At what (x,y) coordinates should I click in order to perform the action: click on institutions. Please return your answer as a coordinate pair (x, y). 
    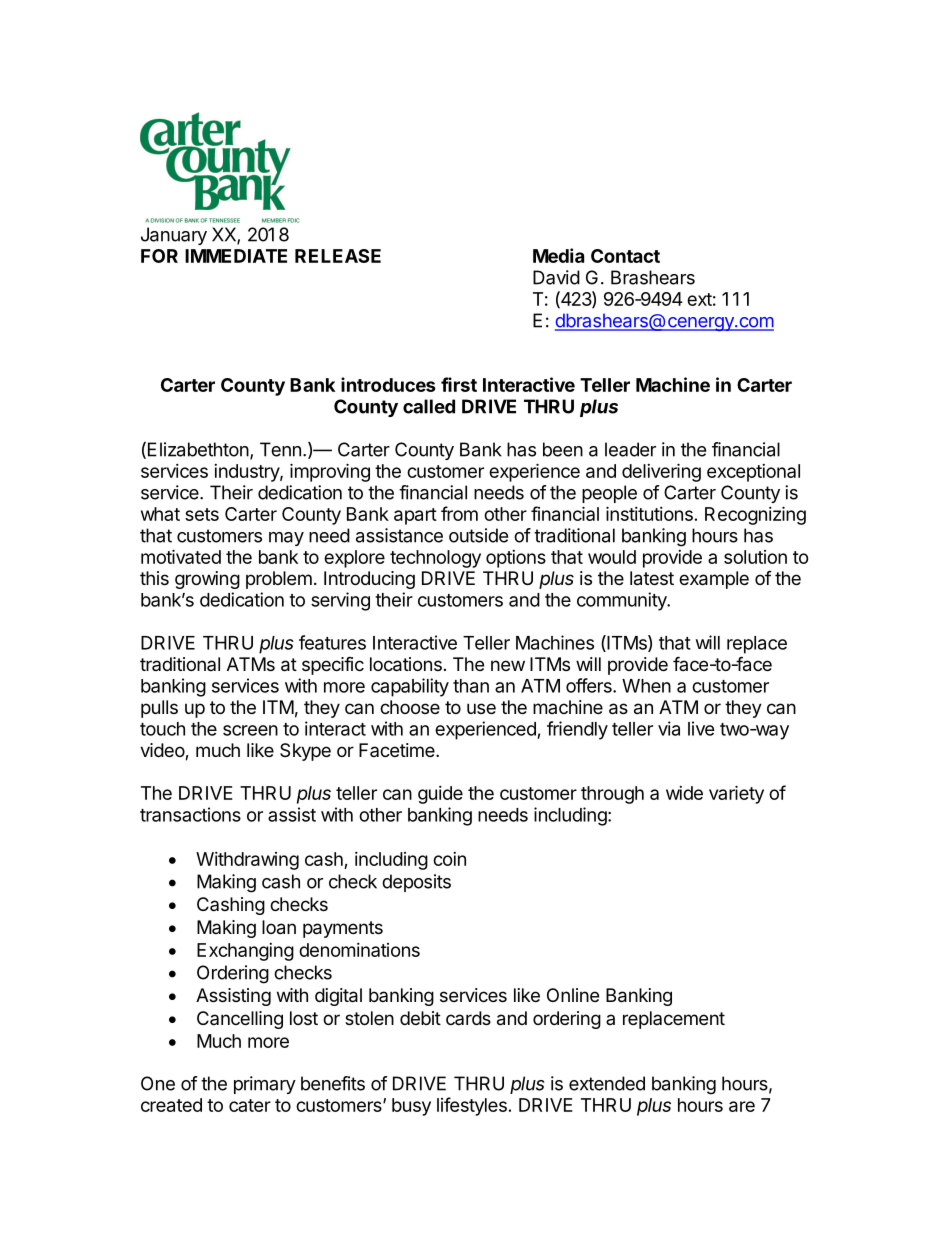
    Looking at the image, I should click on (649, 513).
